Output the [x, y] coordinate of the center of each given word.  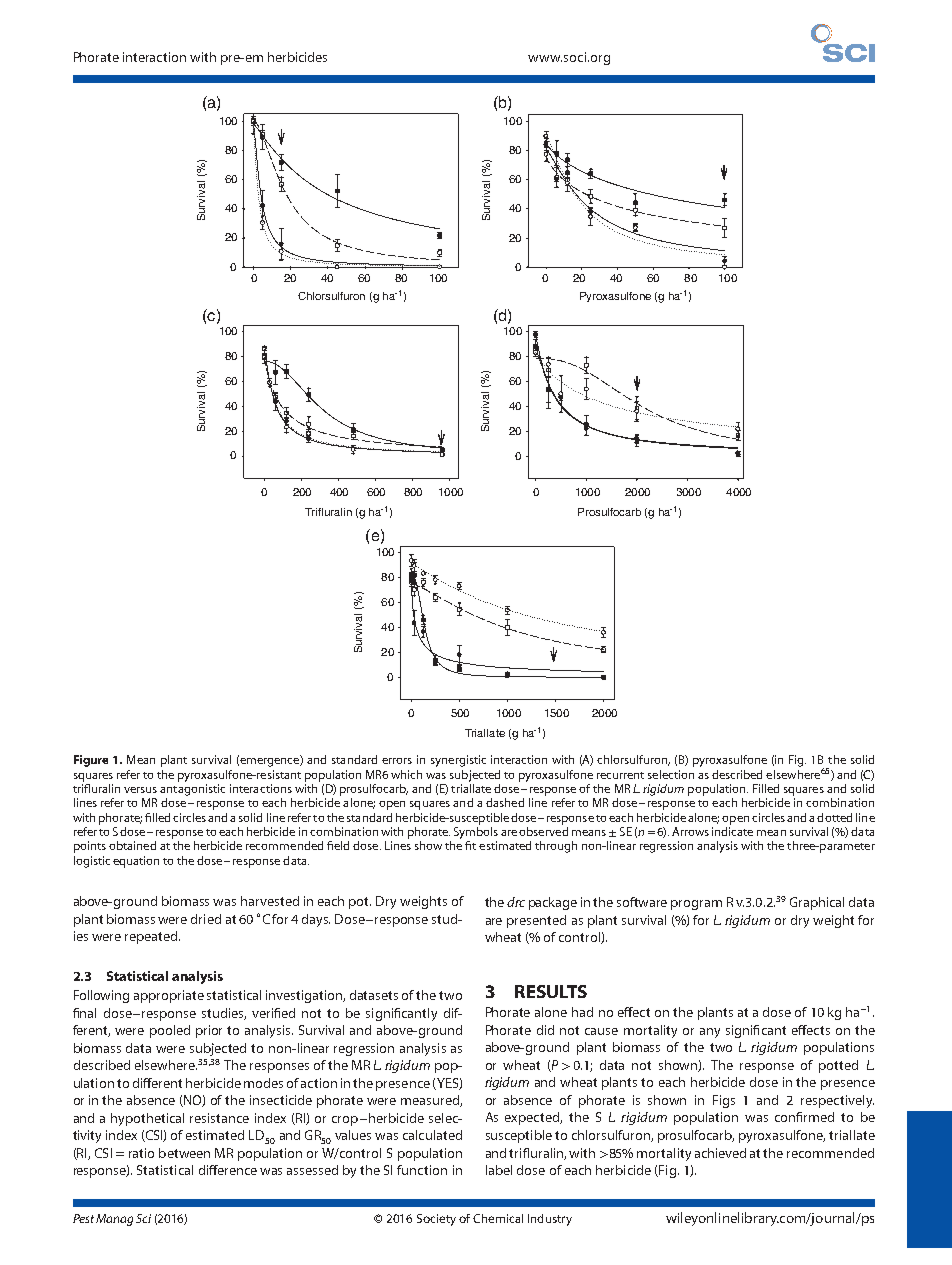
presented [536, 921]
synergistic [458, 761]
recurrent [620, 775]
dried [206, 919]
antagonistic [192, 790]
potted [838, 1066]
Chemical [498, 1218]
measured [431, 1101]
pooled [170, 1031]
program [696, 905]
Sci [143, 1218]
